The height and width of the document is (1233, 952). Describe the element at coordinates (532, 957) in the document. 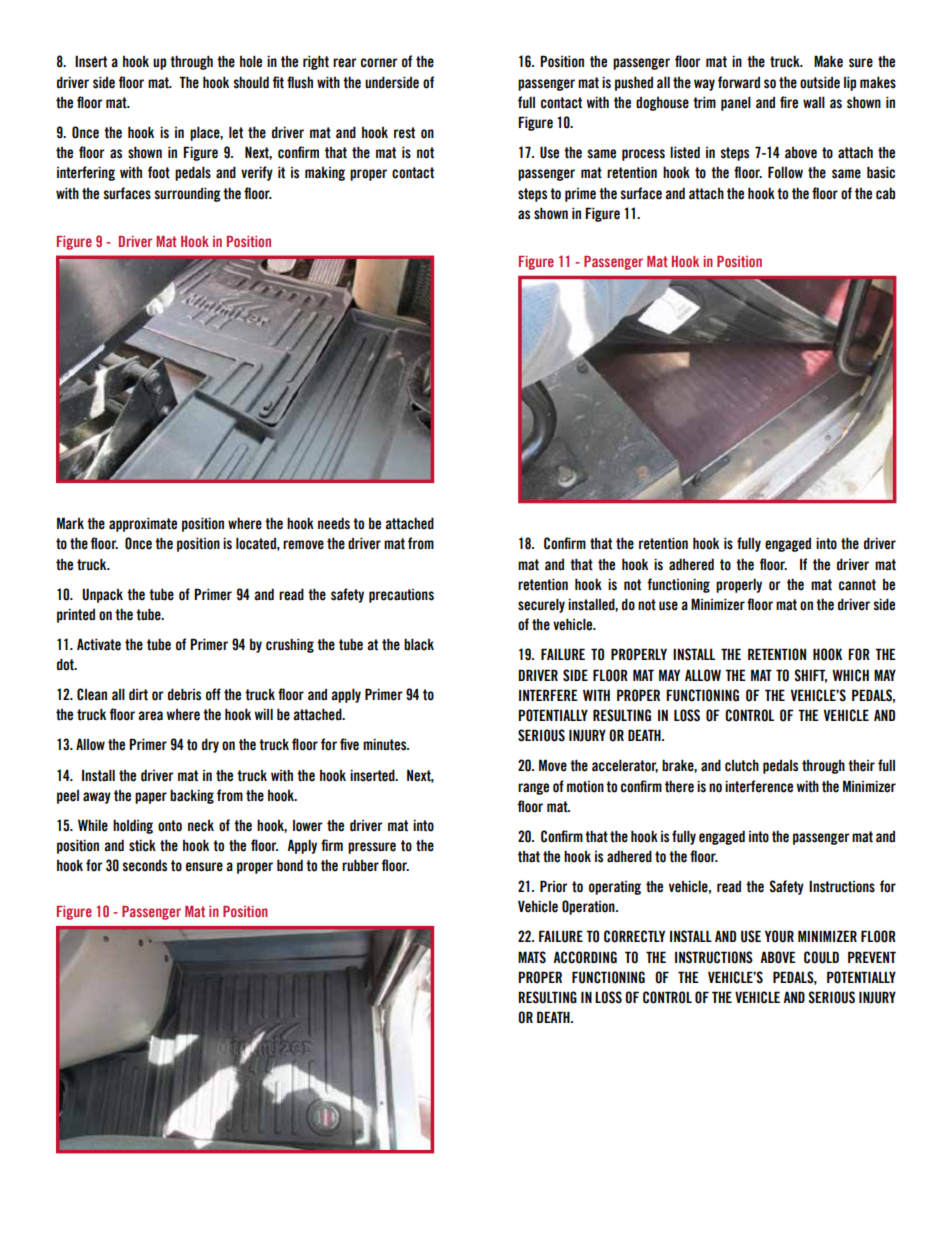

I see `MATS` at that location.
